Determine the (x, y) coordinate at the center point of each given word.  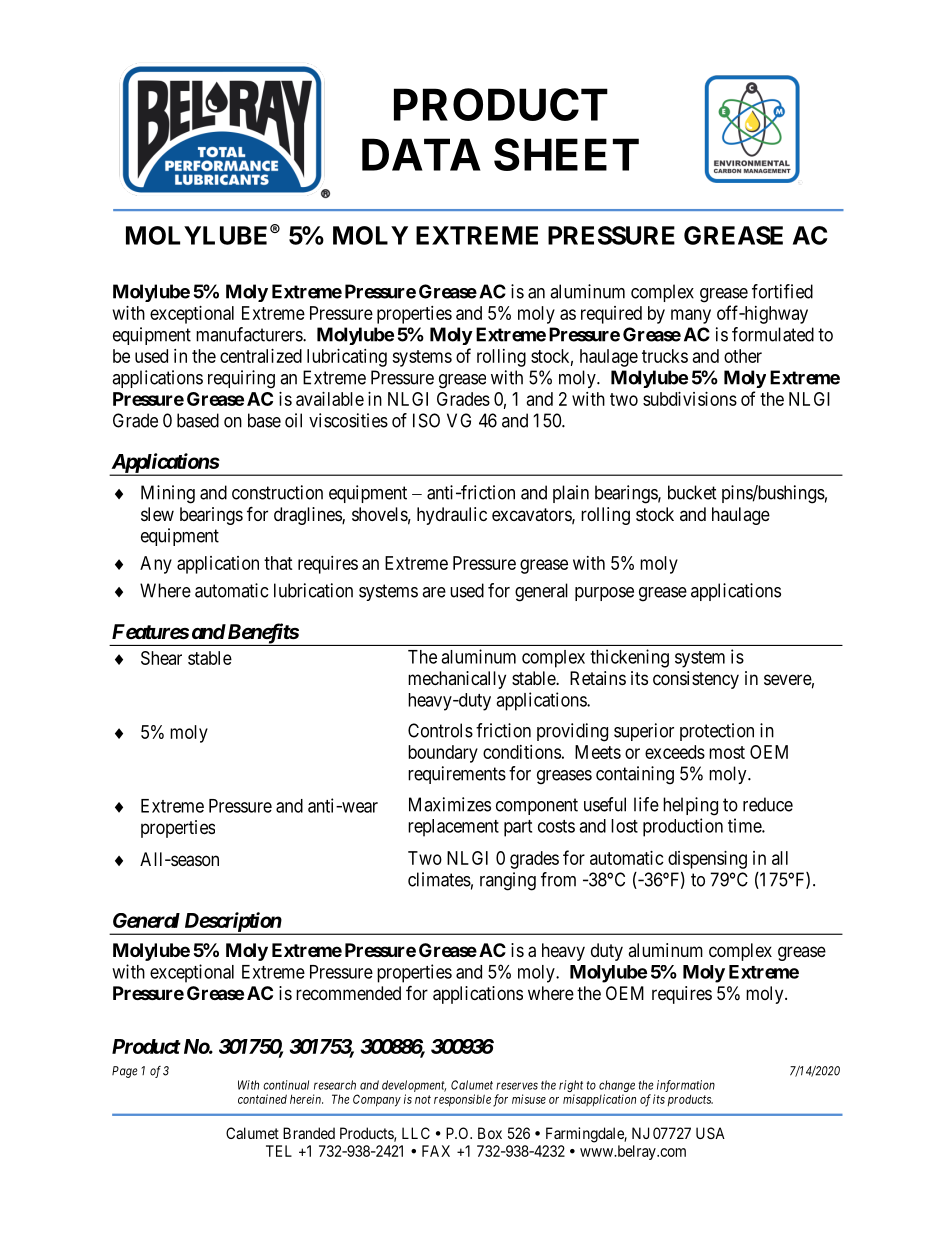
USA (710, 1133)
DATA (421, 154)
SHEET (566, 154)
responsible (462, 1100)
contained (262, 1099)
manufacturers (250, 334)
